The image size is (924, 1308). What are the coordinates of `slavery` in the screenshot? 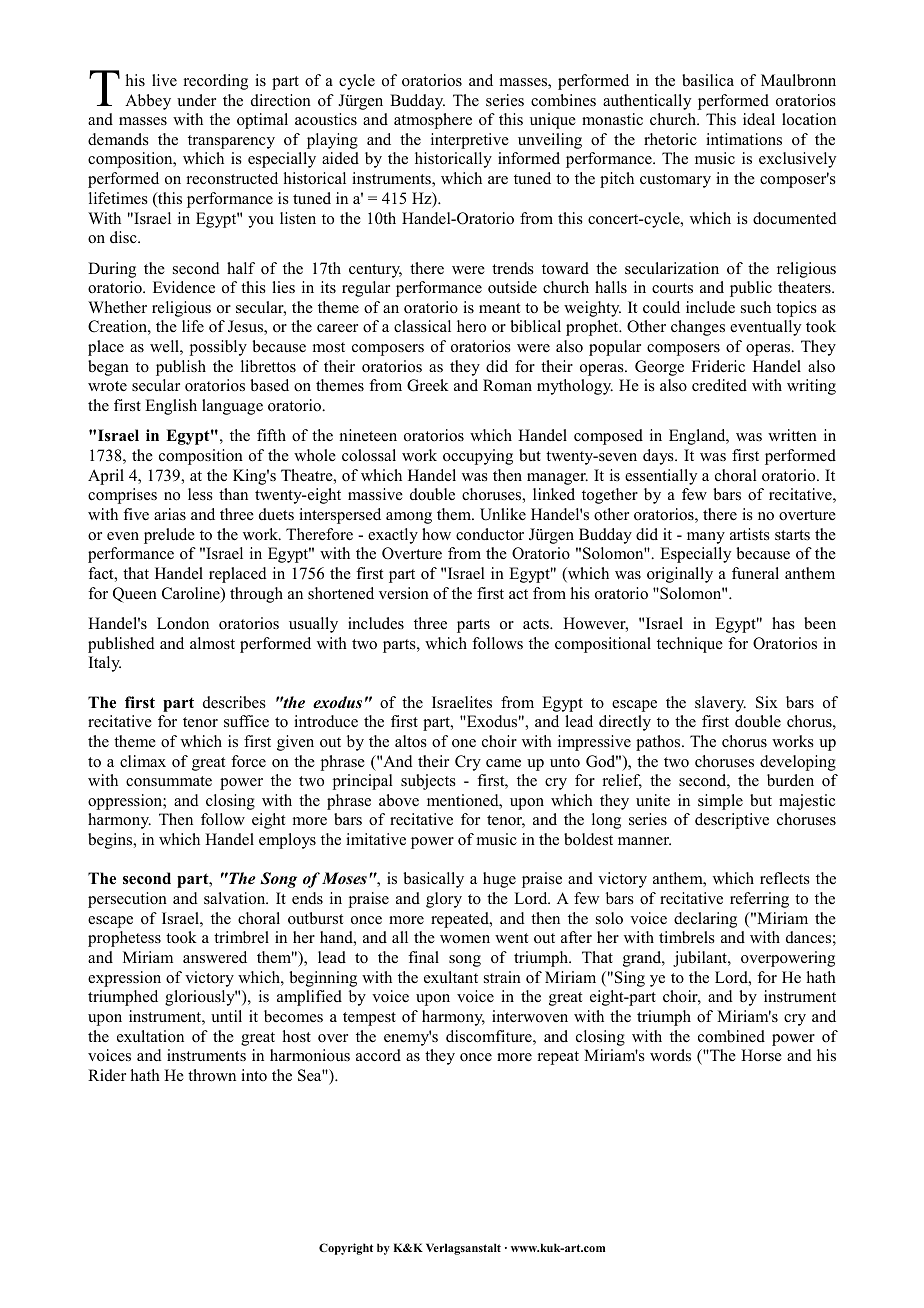 It's located at (720, 704).
